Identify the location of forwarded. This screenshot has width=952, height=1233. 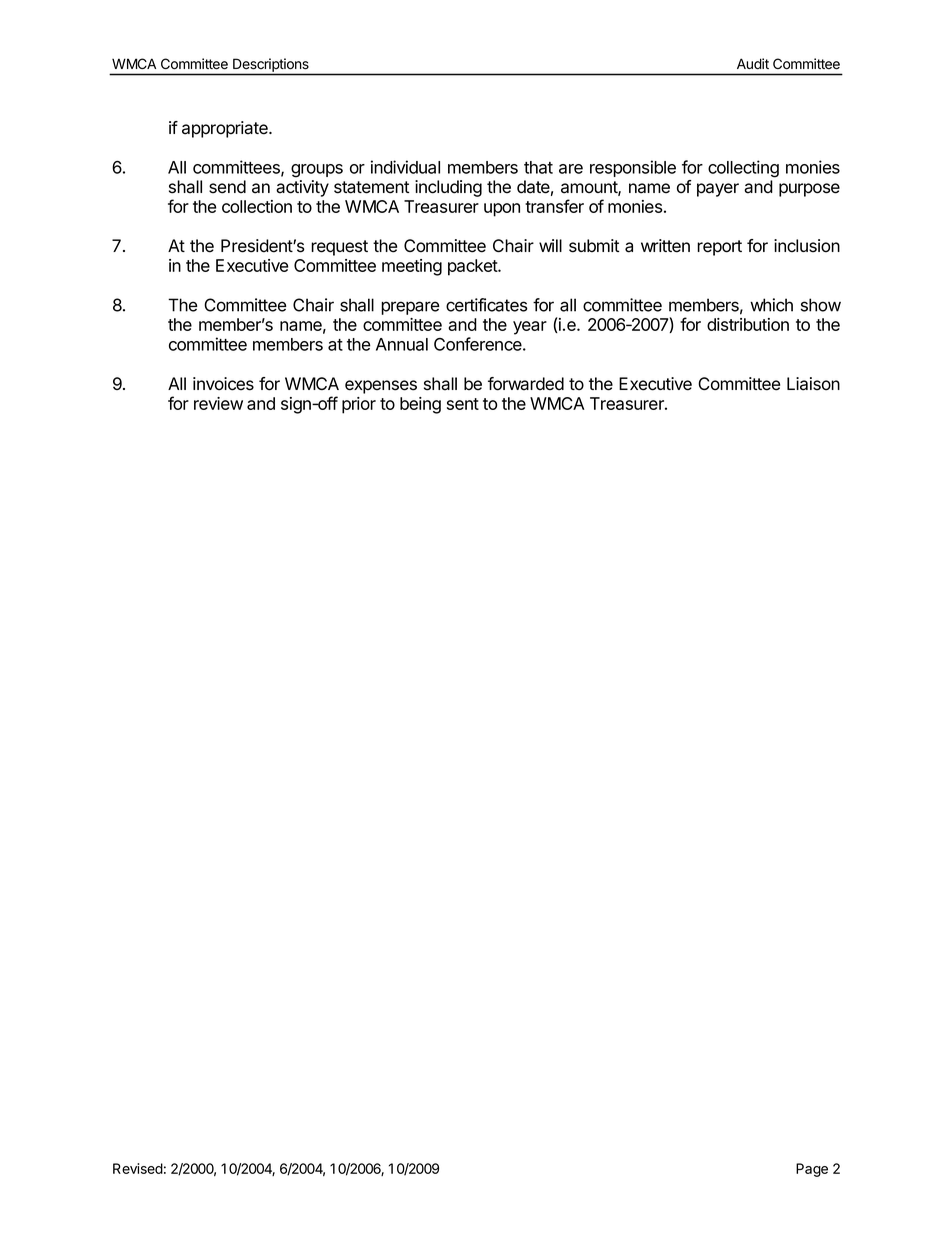
(526, 384).
